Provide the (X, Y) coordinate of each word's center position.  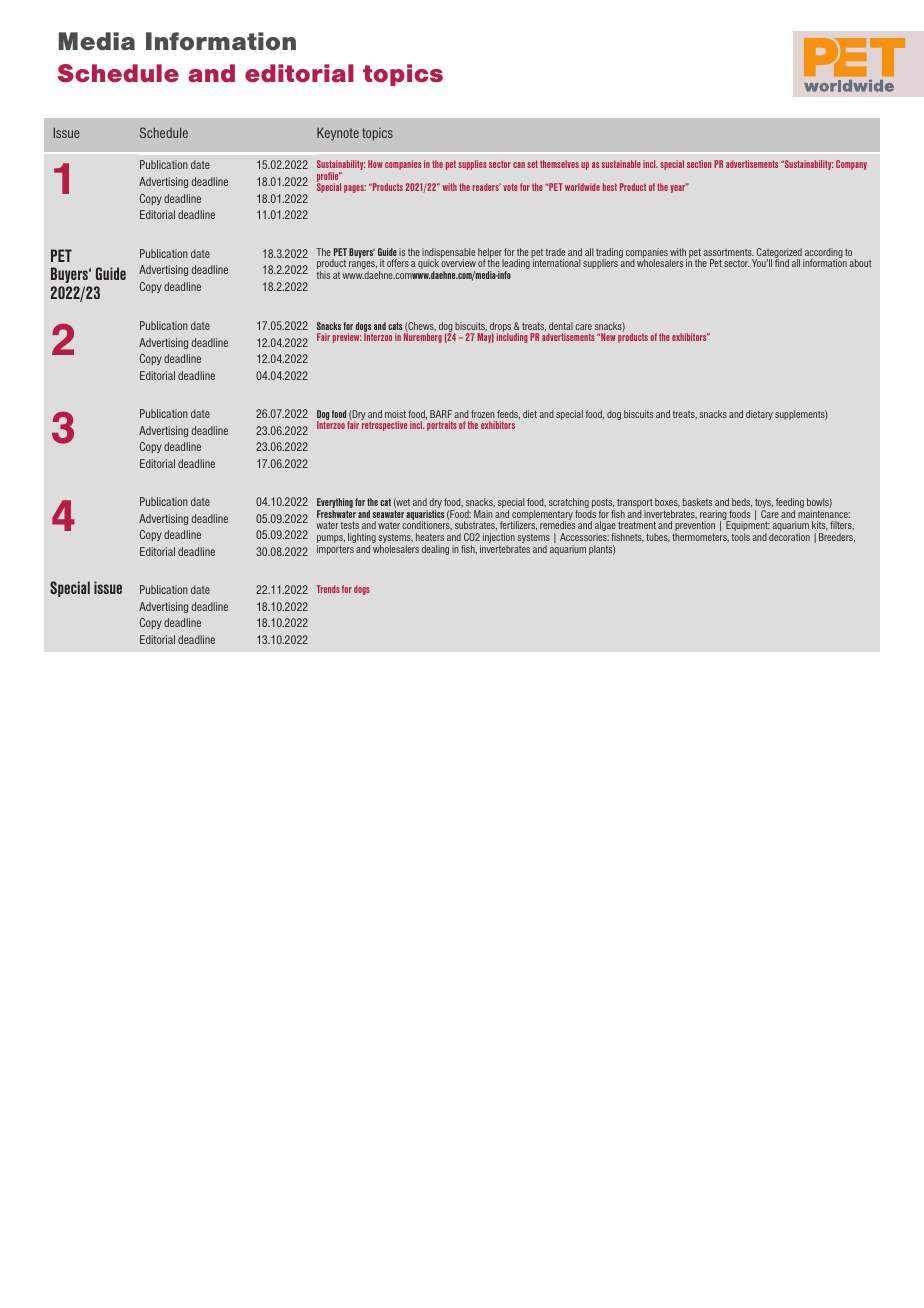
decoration (789, 537)
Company (851, 165)
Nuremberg (423, 338)
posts (602, 505)
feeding (790, 504)
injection (499, 539)
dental (561, 326)
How (375, 164)
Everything (335, 504)
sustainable (621, 164)
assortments (728, 252)
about (860, 263)
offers (398, 263)
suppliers (600, 264)
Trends (328, 589)
